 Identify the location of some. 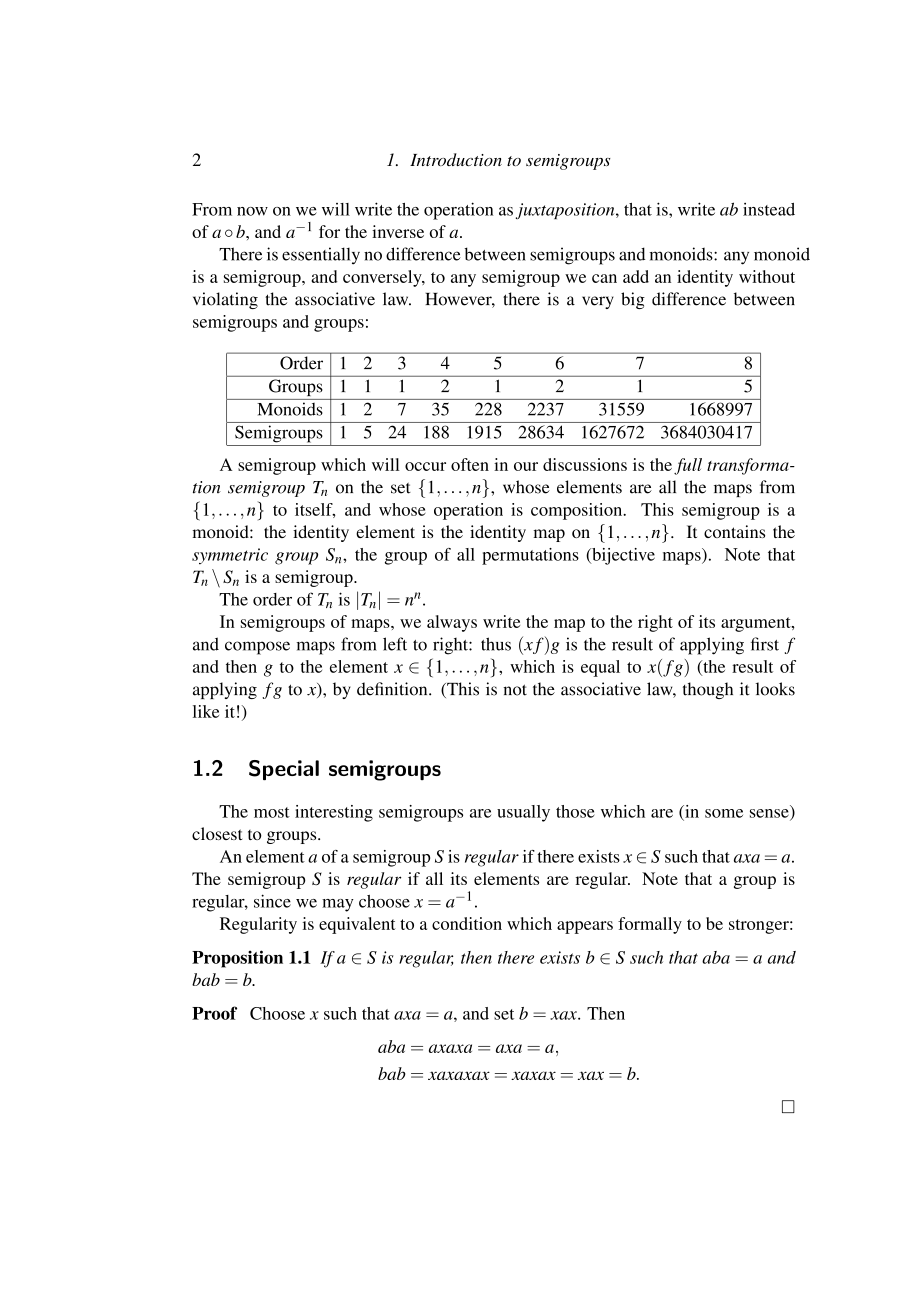
(724, 813).
